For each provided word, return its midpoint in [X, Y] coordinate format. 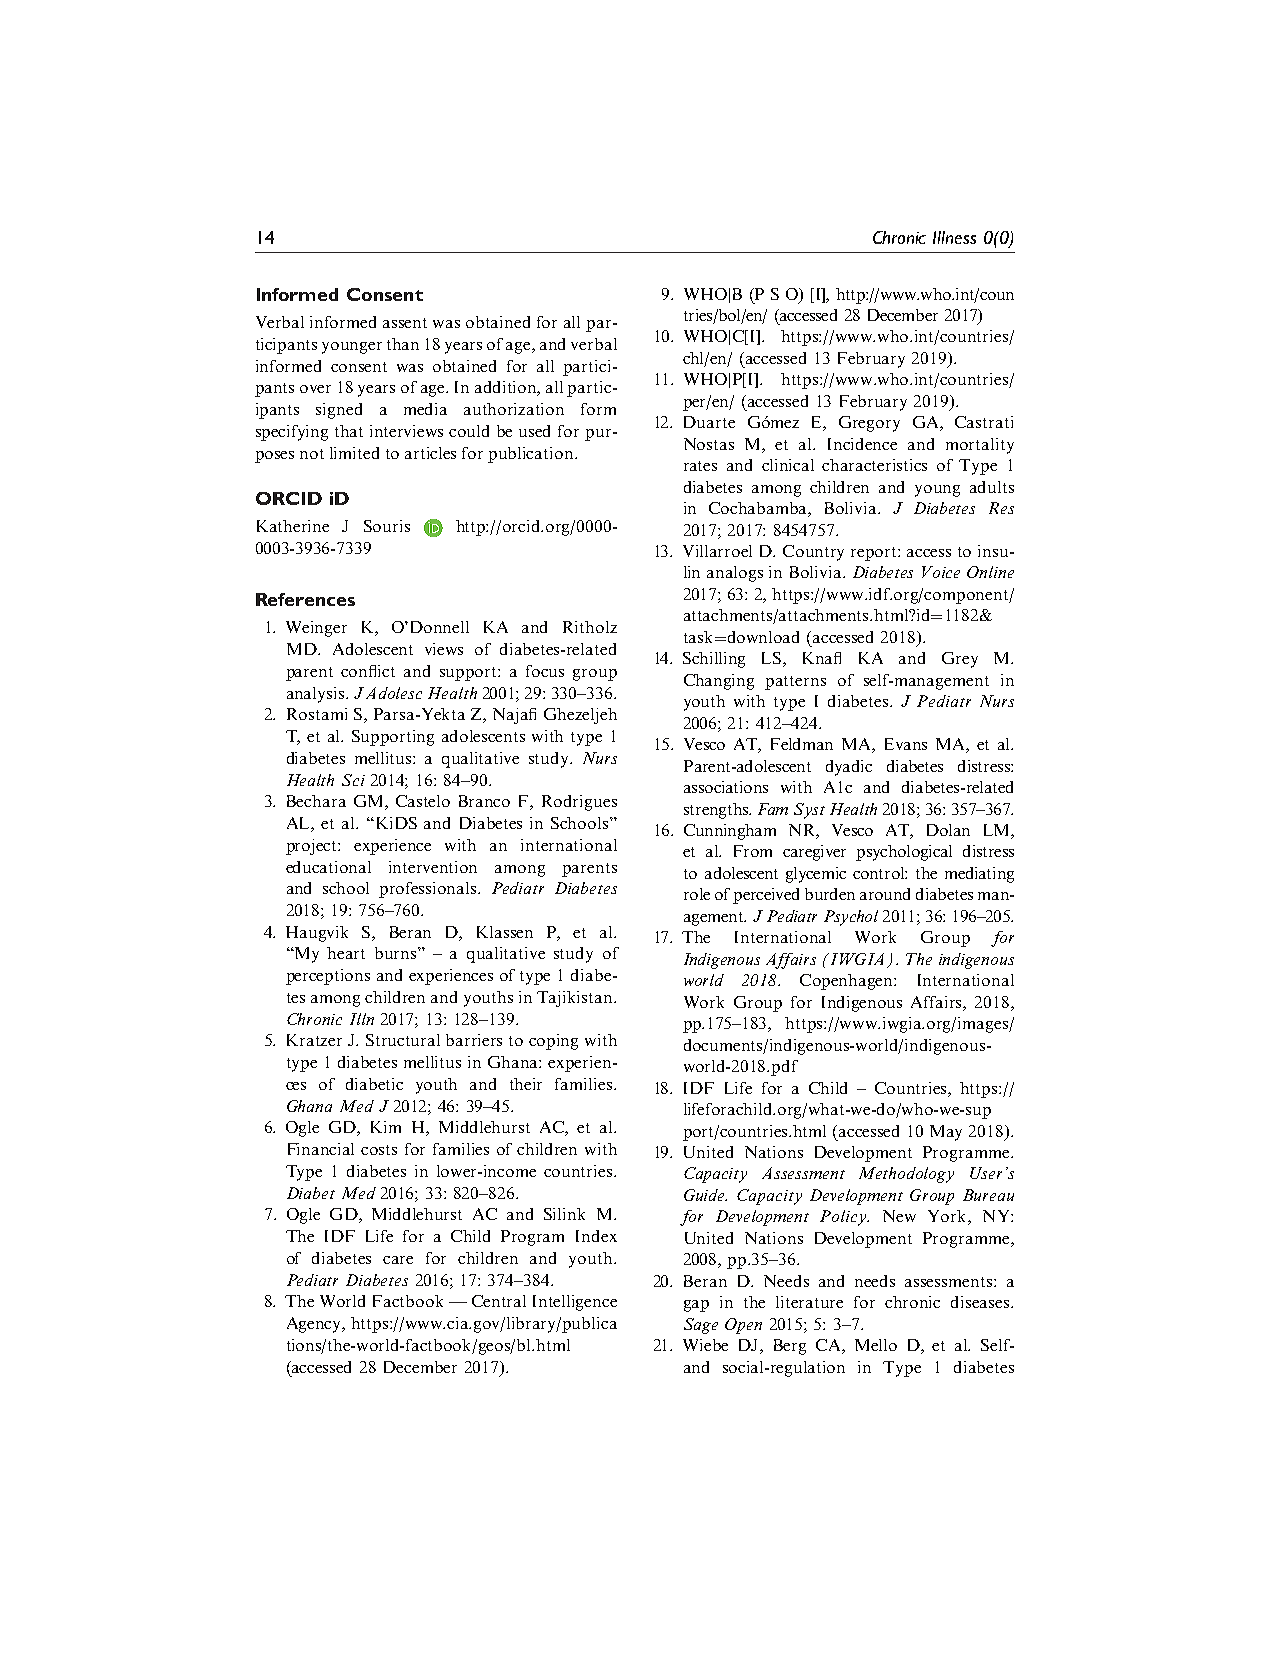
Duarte [709, 422]
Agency [315, 1325]
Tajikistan [576, 999]
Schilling [714, 660]
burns [397, 953]
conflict [368, 671]
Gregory [869, 424]
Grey [960, 660]
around [885, 894]
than [403, 344]
